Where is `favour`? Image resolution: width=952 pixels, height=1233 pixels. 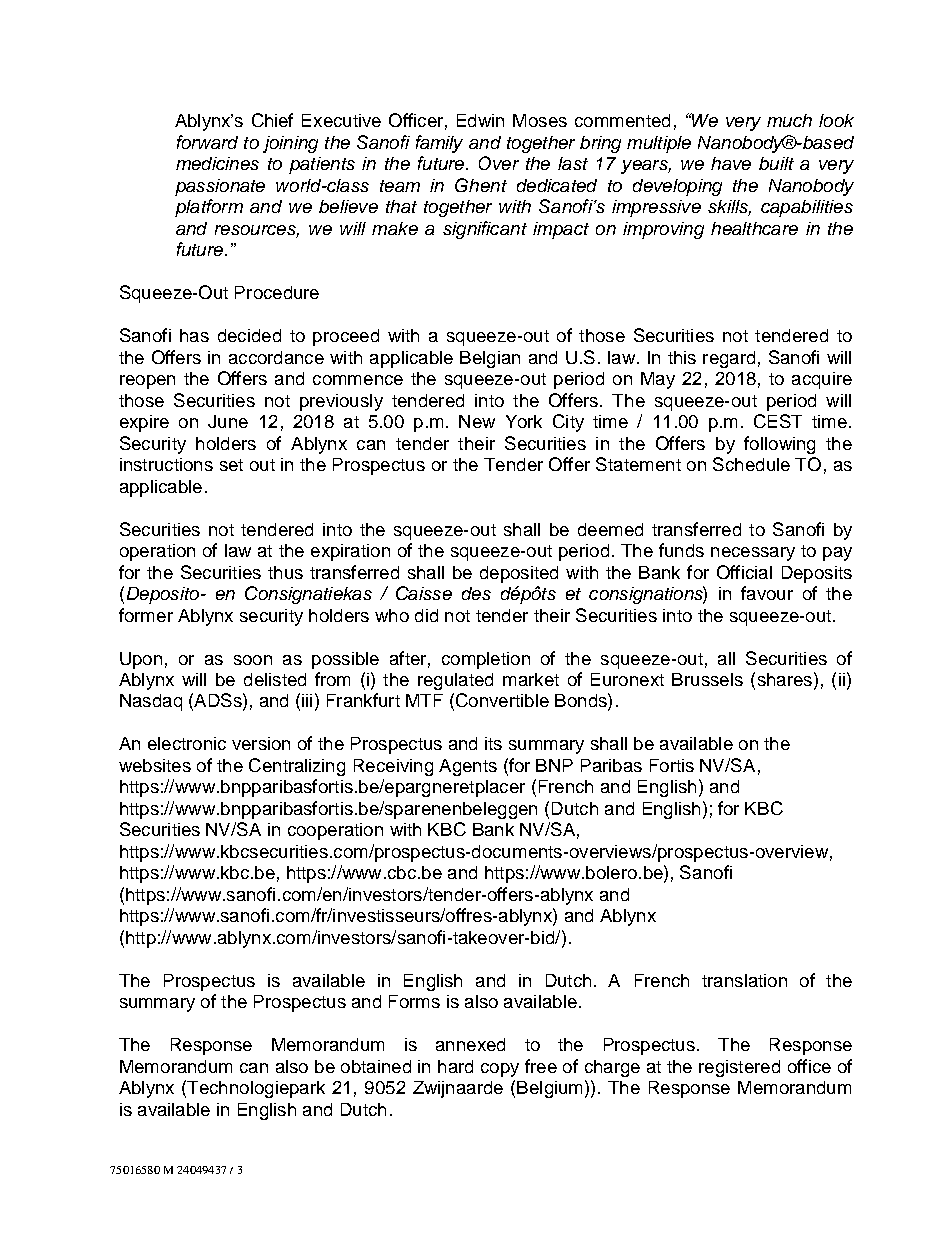 favour is located at coordinates (767, 593).
